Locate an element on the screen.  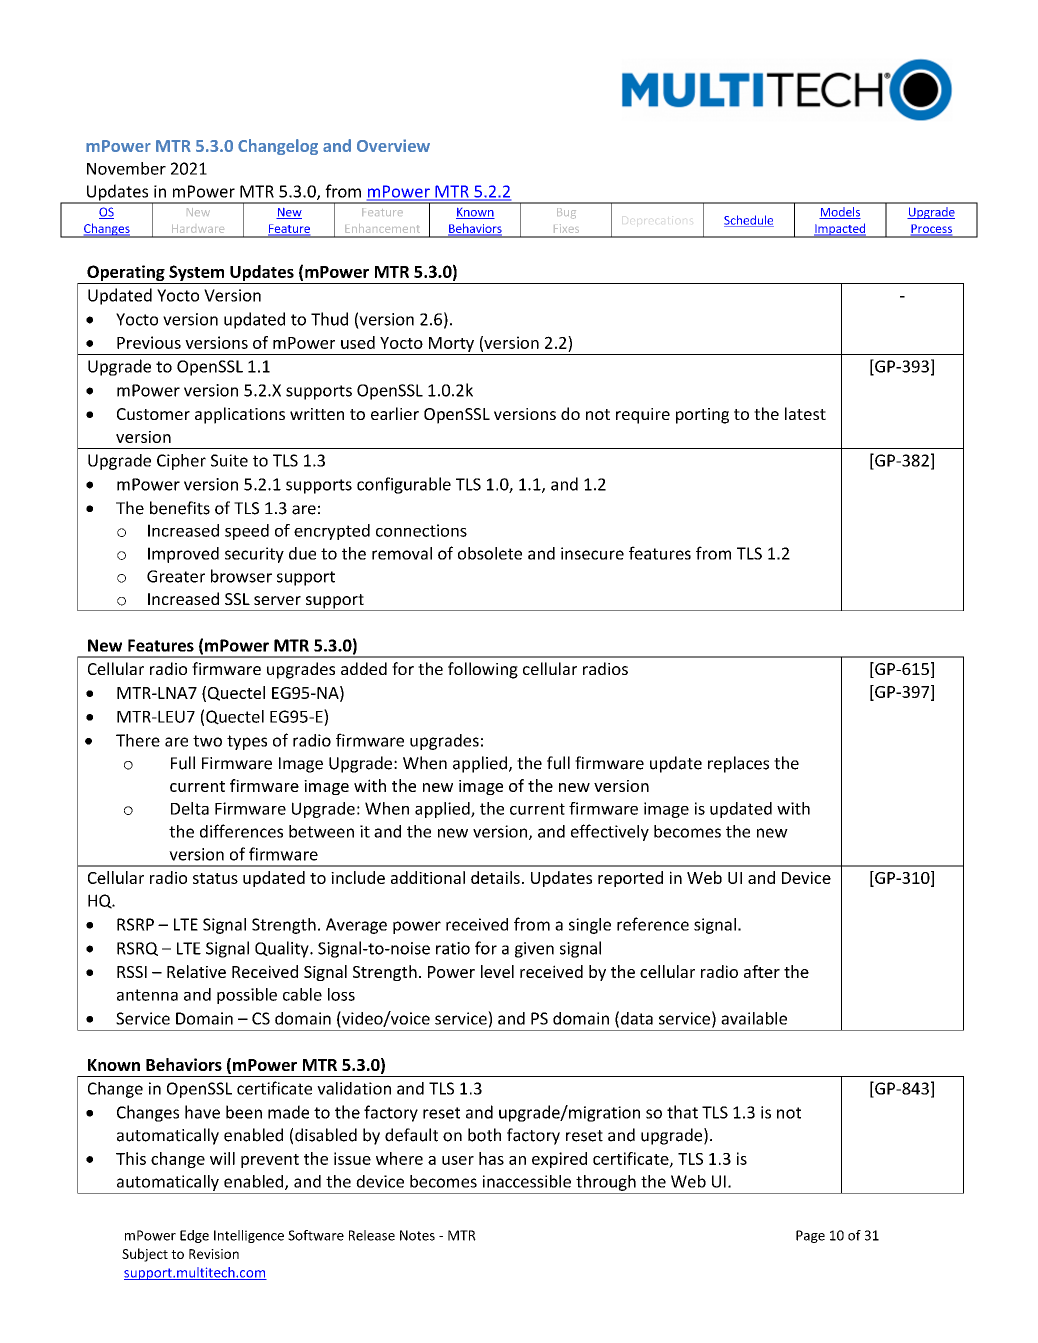
Hardware is located at coordinates (198, 229).
